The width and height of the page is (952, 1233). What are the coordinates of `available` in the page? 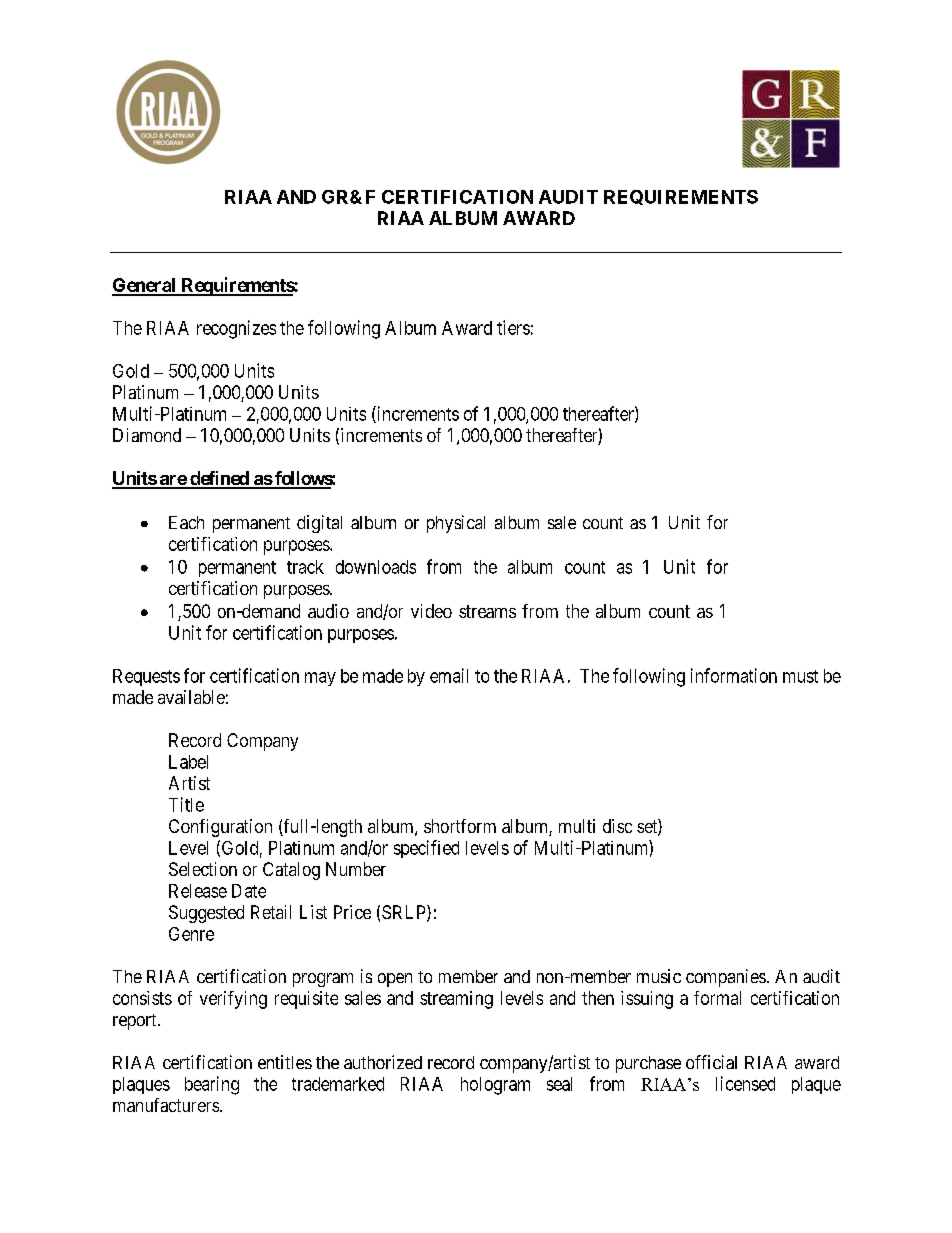 It's located at (191, 697).
